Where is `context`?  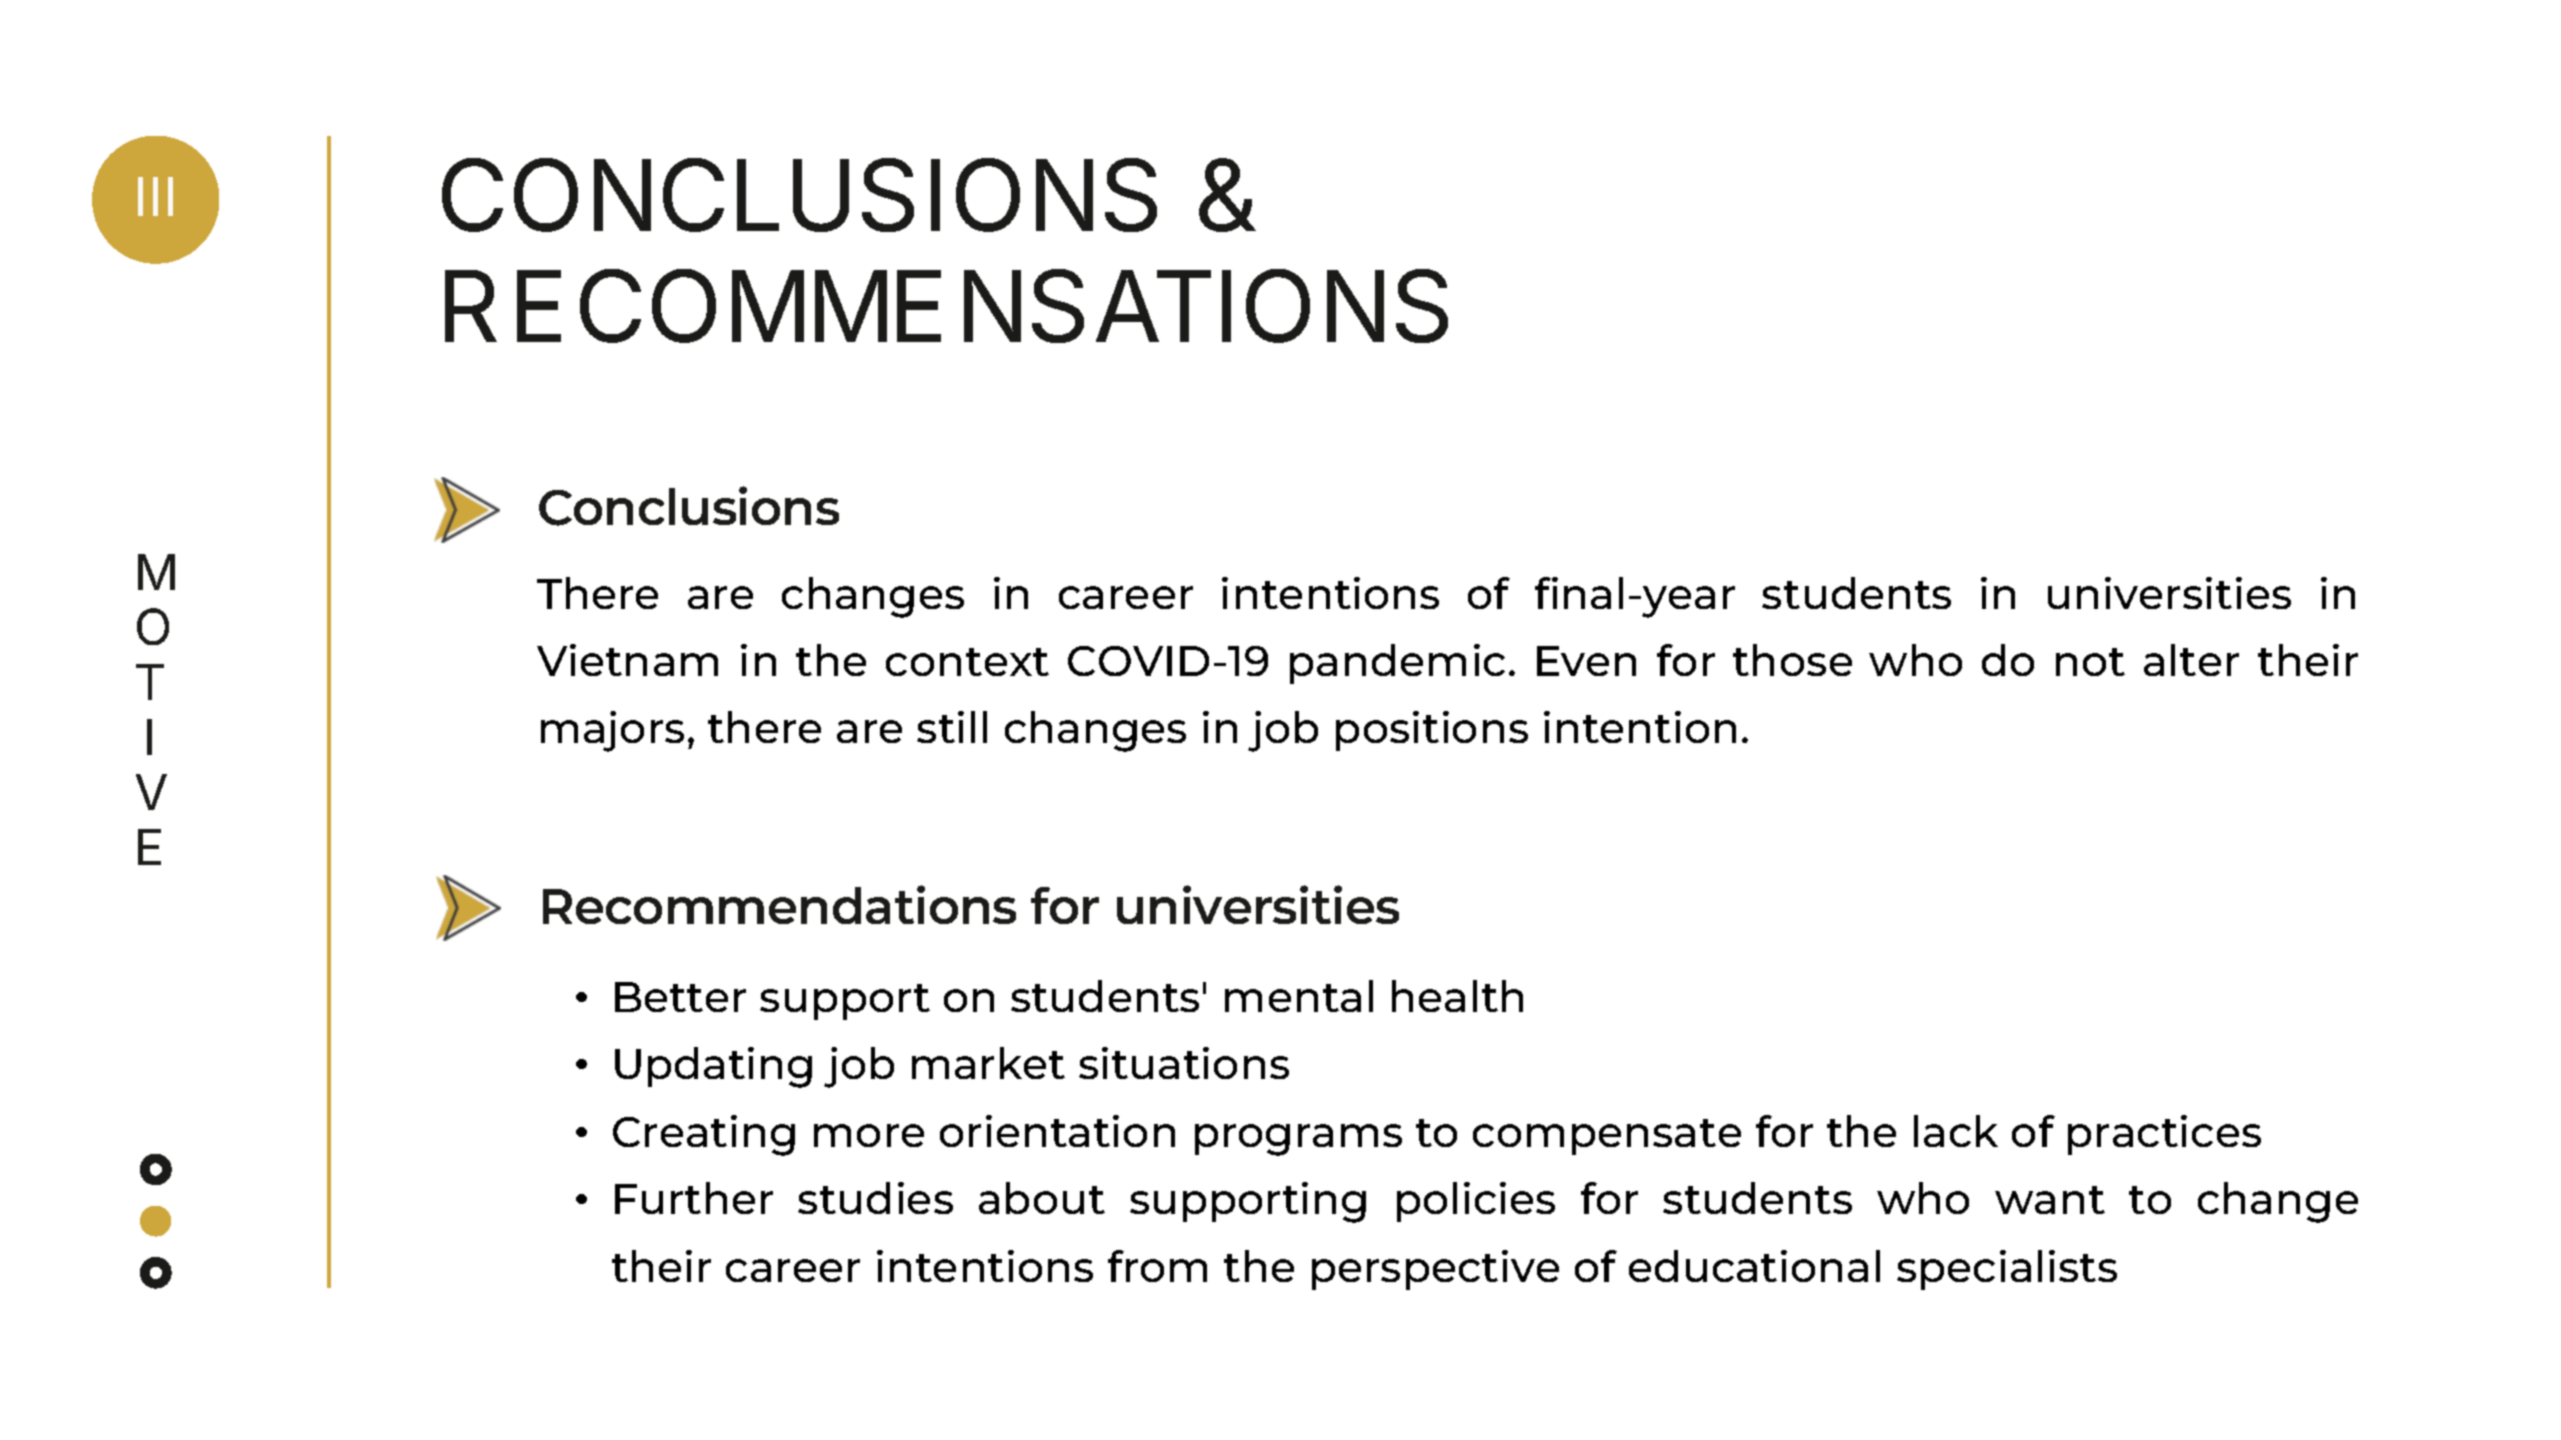
context is located at coordinates (967, 662).
